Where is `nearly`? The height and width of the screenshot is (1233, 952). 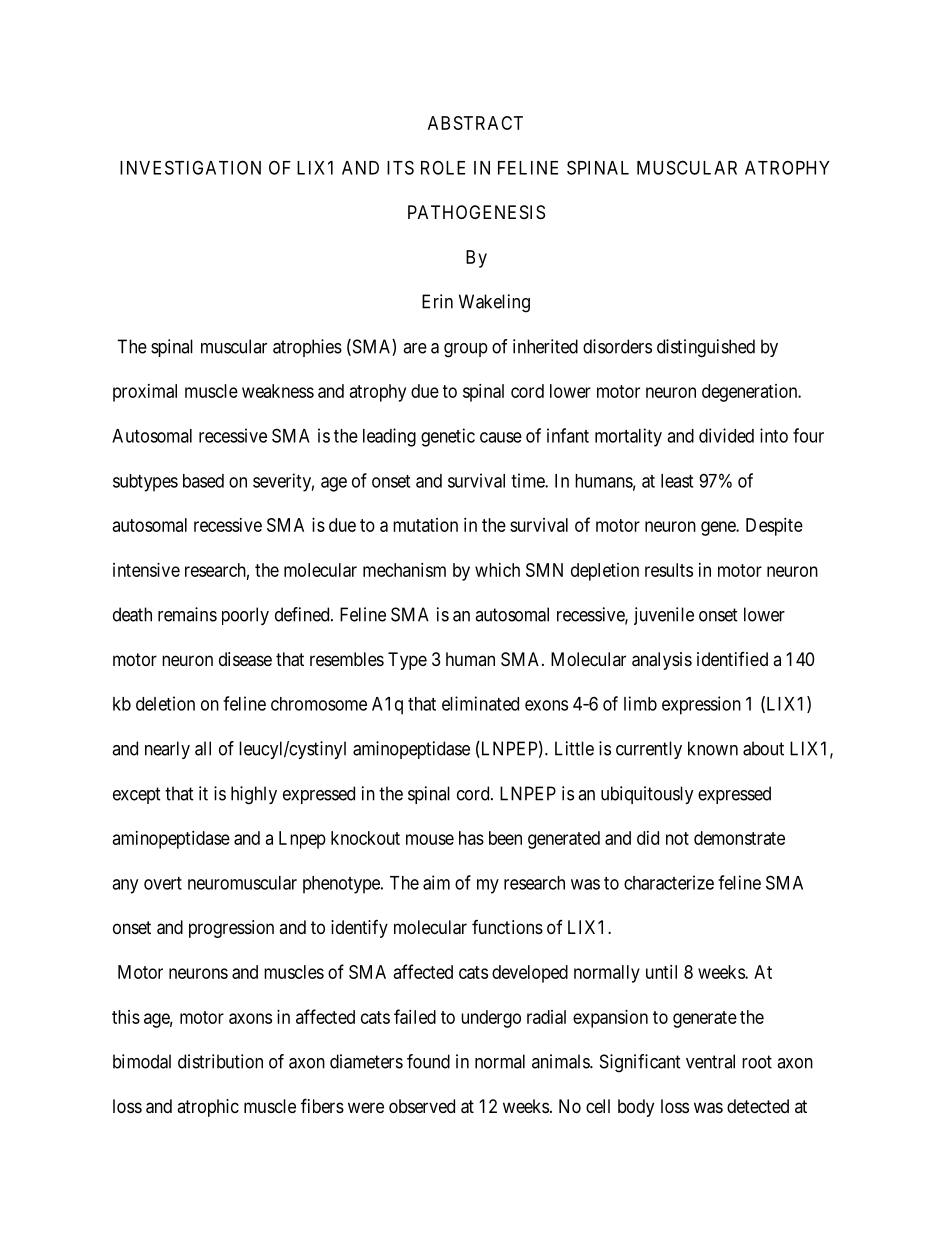 nearly is located at coordinates (167, 750).
